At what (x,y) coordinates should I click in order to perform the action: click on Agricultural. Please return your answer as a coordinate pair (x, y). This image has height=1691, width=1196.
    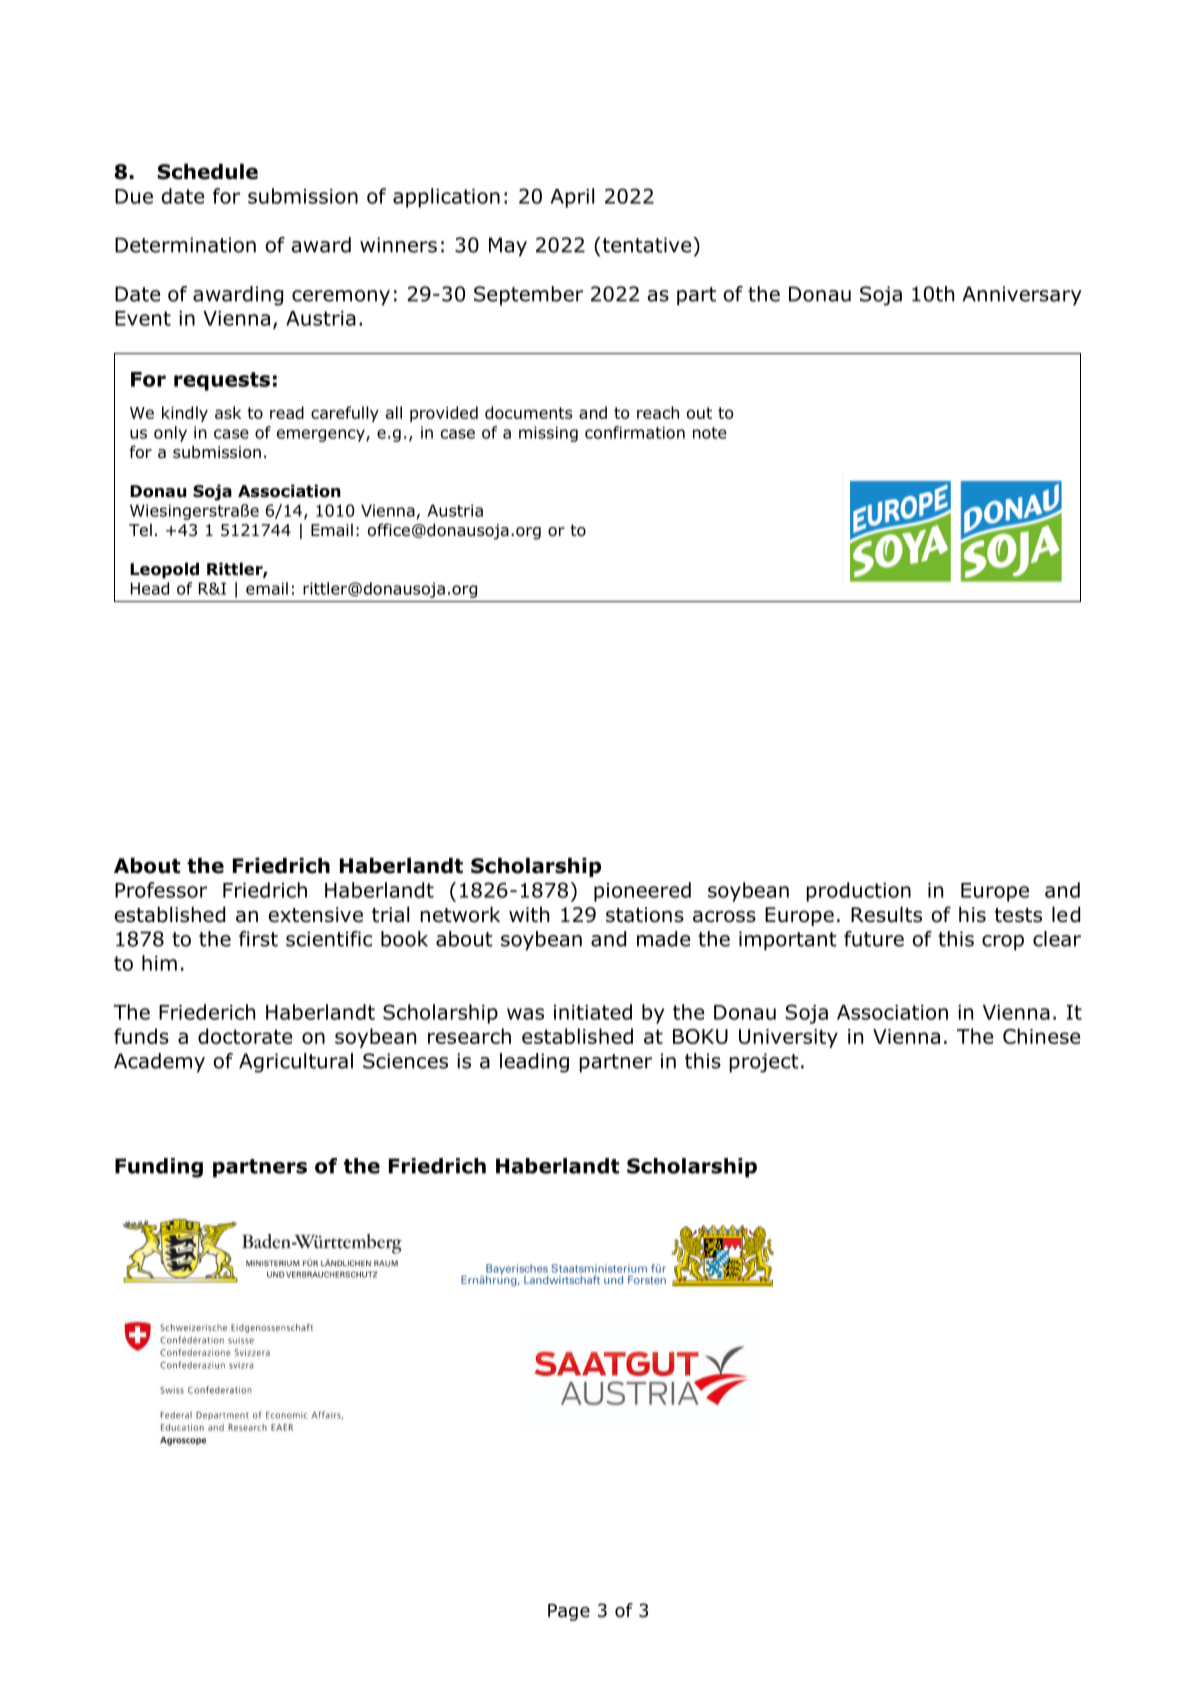
    Looking at the image, I should click on (296, 1063).
